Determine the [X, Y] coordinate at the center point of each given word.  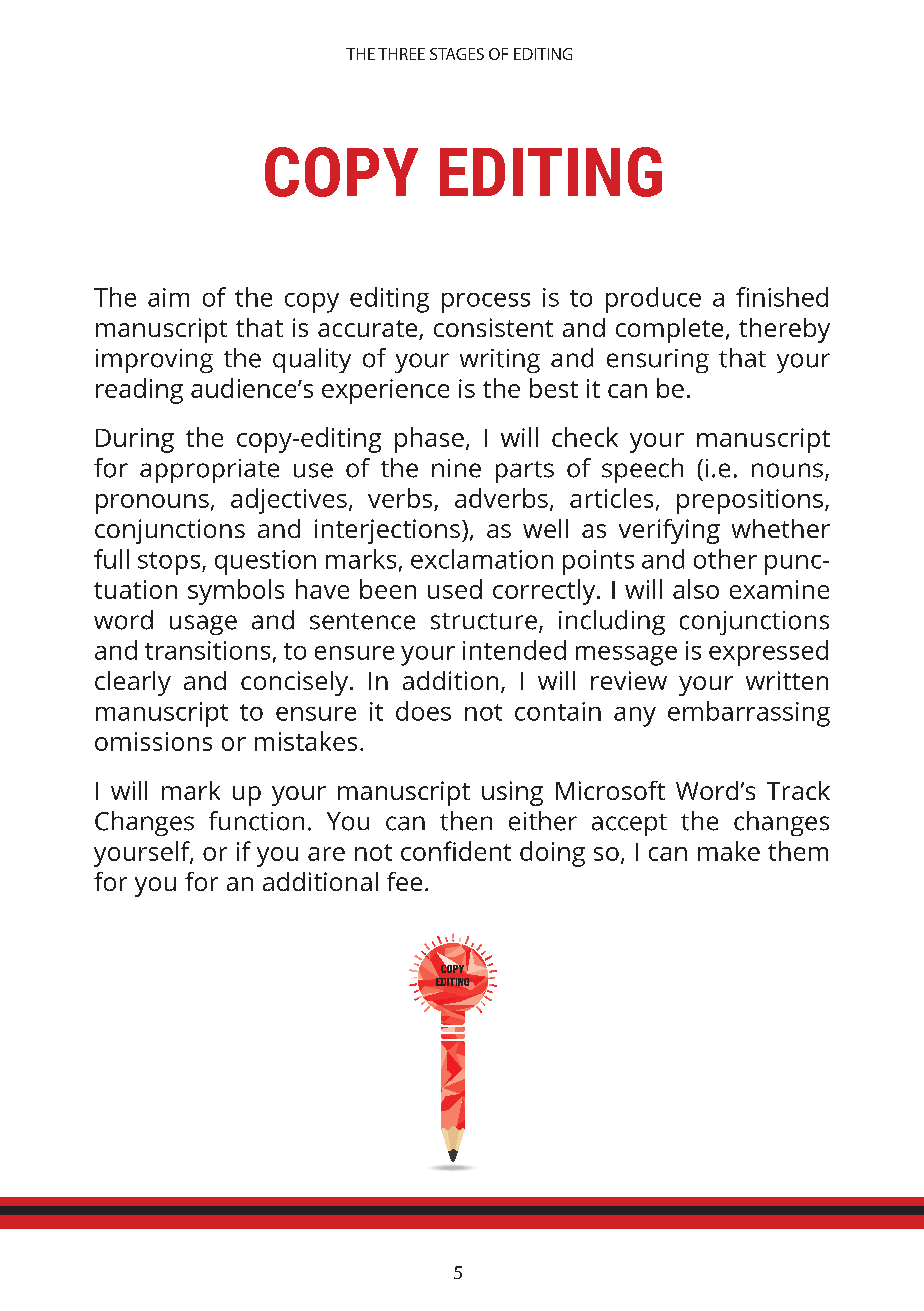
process [486, 303]
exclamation [482, 559]
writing [500, 361]
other [725, 559]
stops [170, 563]
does [423, 711]
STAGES [457, 54]
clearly [133, 683]
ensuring [658, 361]
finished [782, 297]
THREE [401, 54]
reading [139, 391]
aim [168, 297]
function [256, 821]
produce [653, 300]
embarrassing [749, 714]
